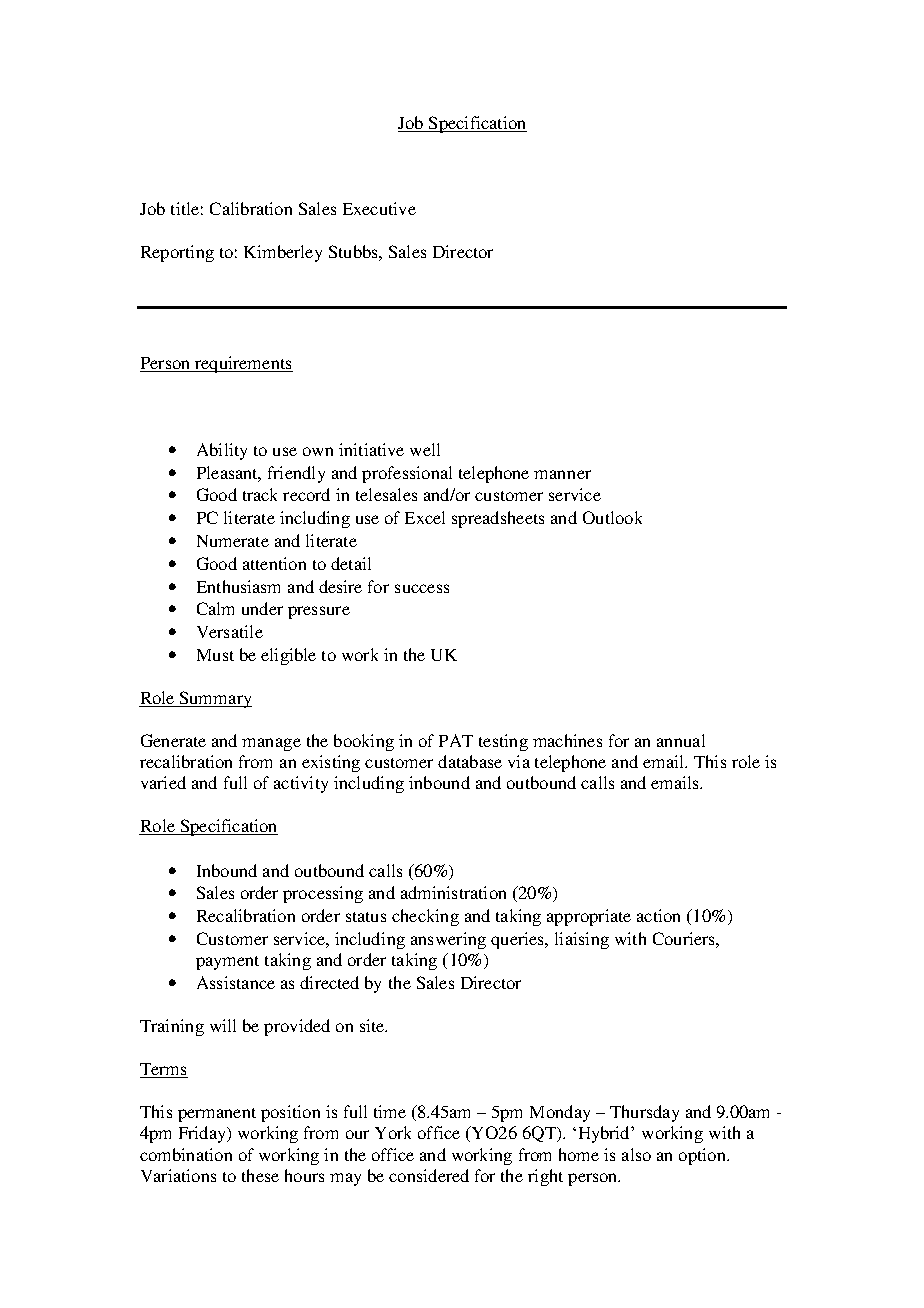  Describe the element at coordinates (681, 740) in the screenshot. I see `annual` at that location.
